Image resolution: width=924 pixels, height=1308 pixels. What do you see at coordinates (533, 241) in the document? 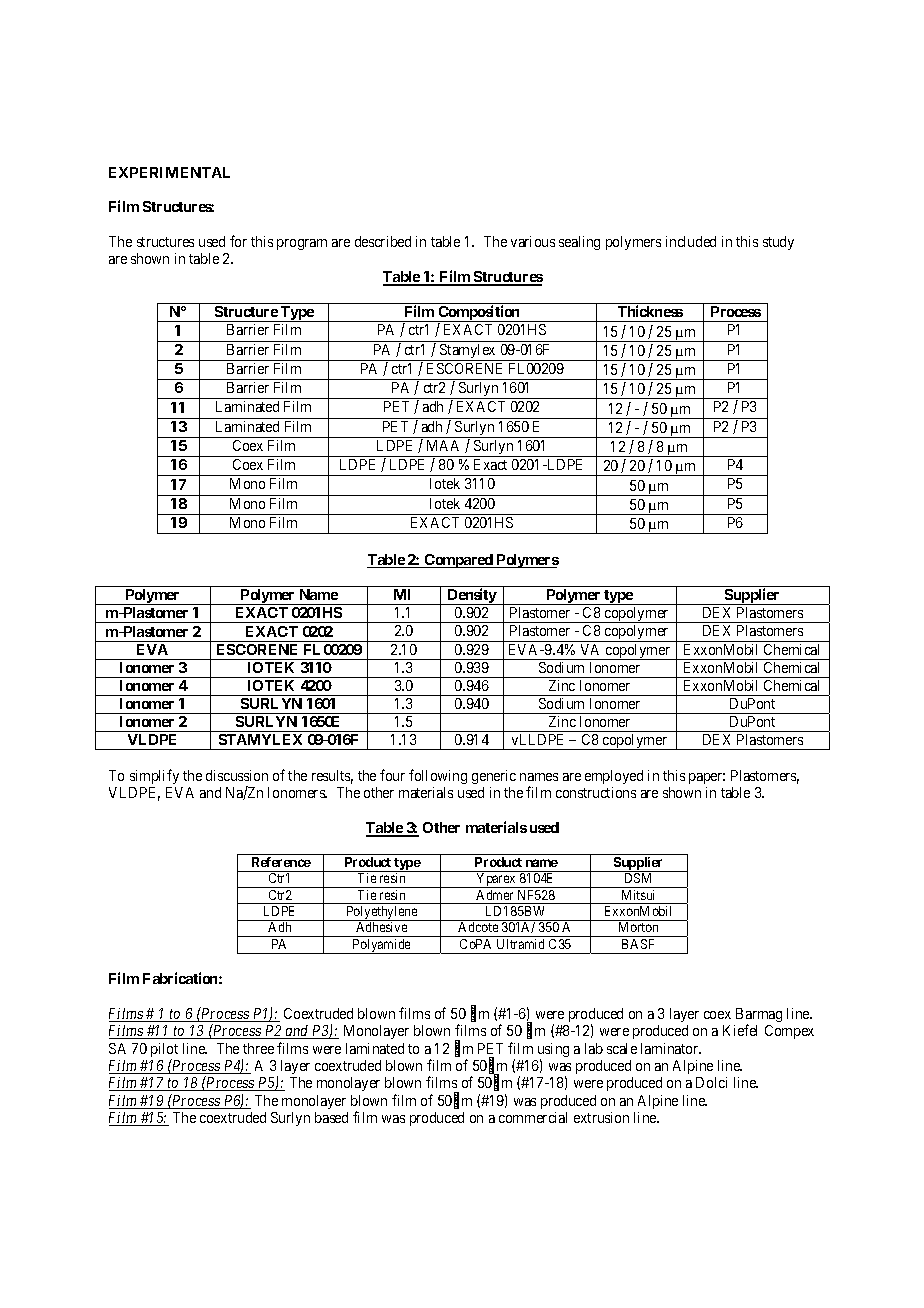
I see `various` at bounding box center [533, 241].
